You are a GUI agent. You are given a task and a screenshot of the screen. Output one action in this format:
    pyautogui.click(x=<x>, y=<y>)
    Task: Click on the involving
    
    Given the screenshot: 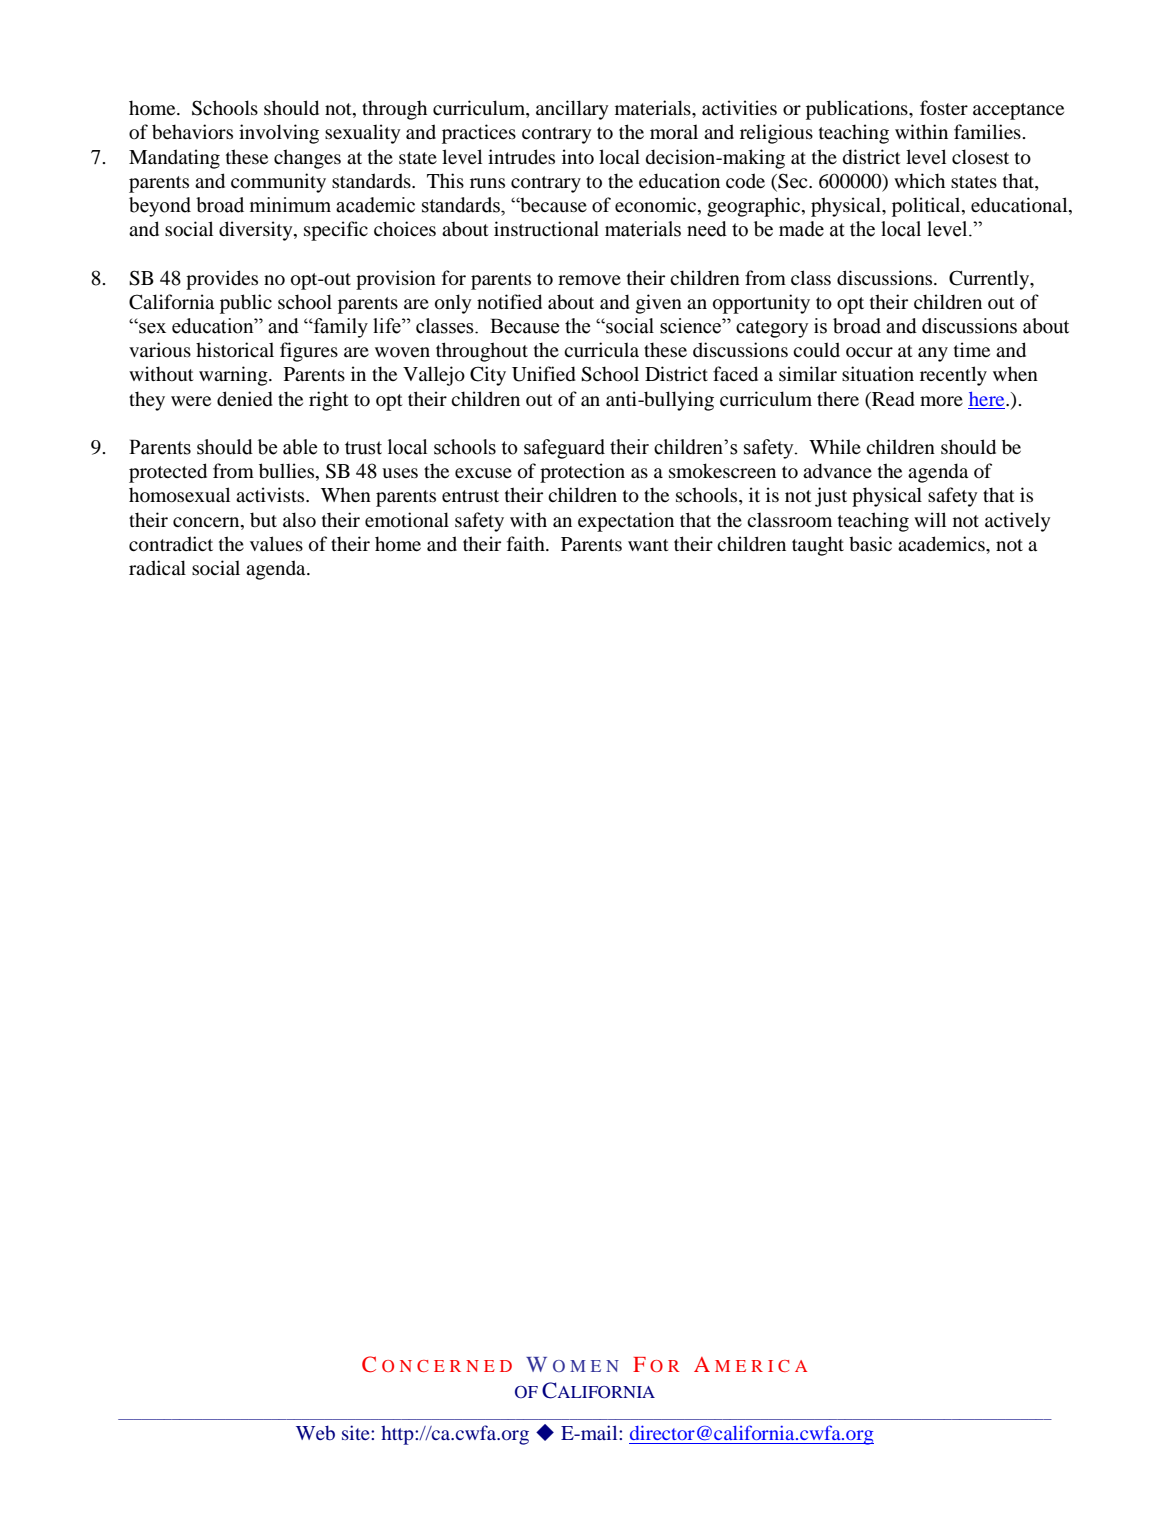 What is the action you would take?
    pyautogui.click(x=279, y=134)
